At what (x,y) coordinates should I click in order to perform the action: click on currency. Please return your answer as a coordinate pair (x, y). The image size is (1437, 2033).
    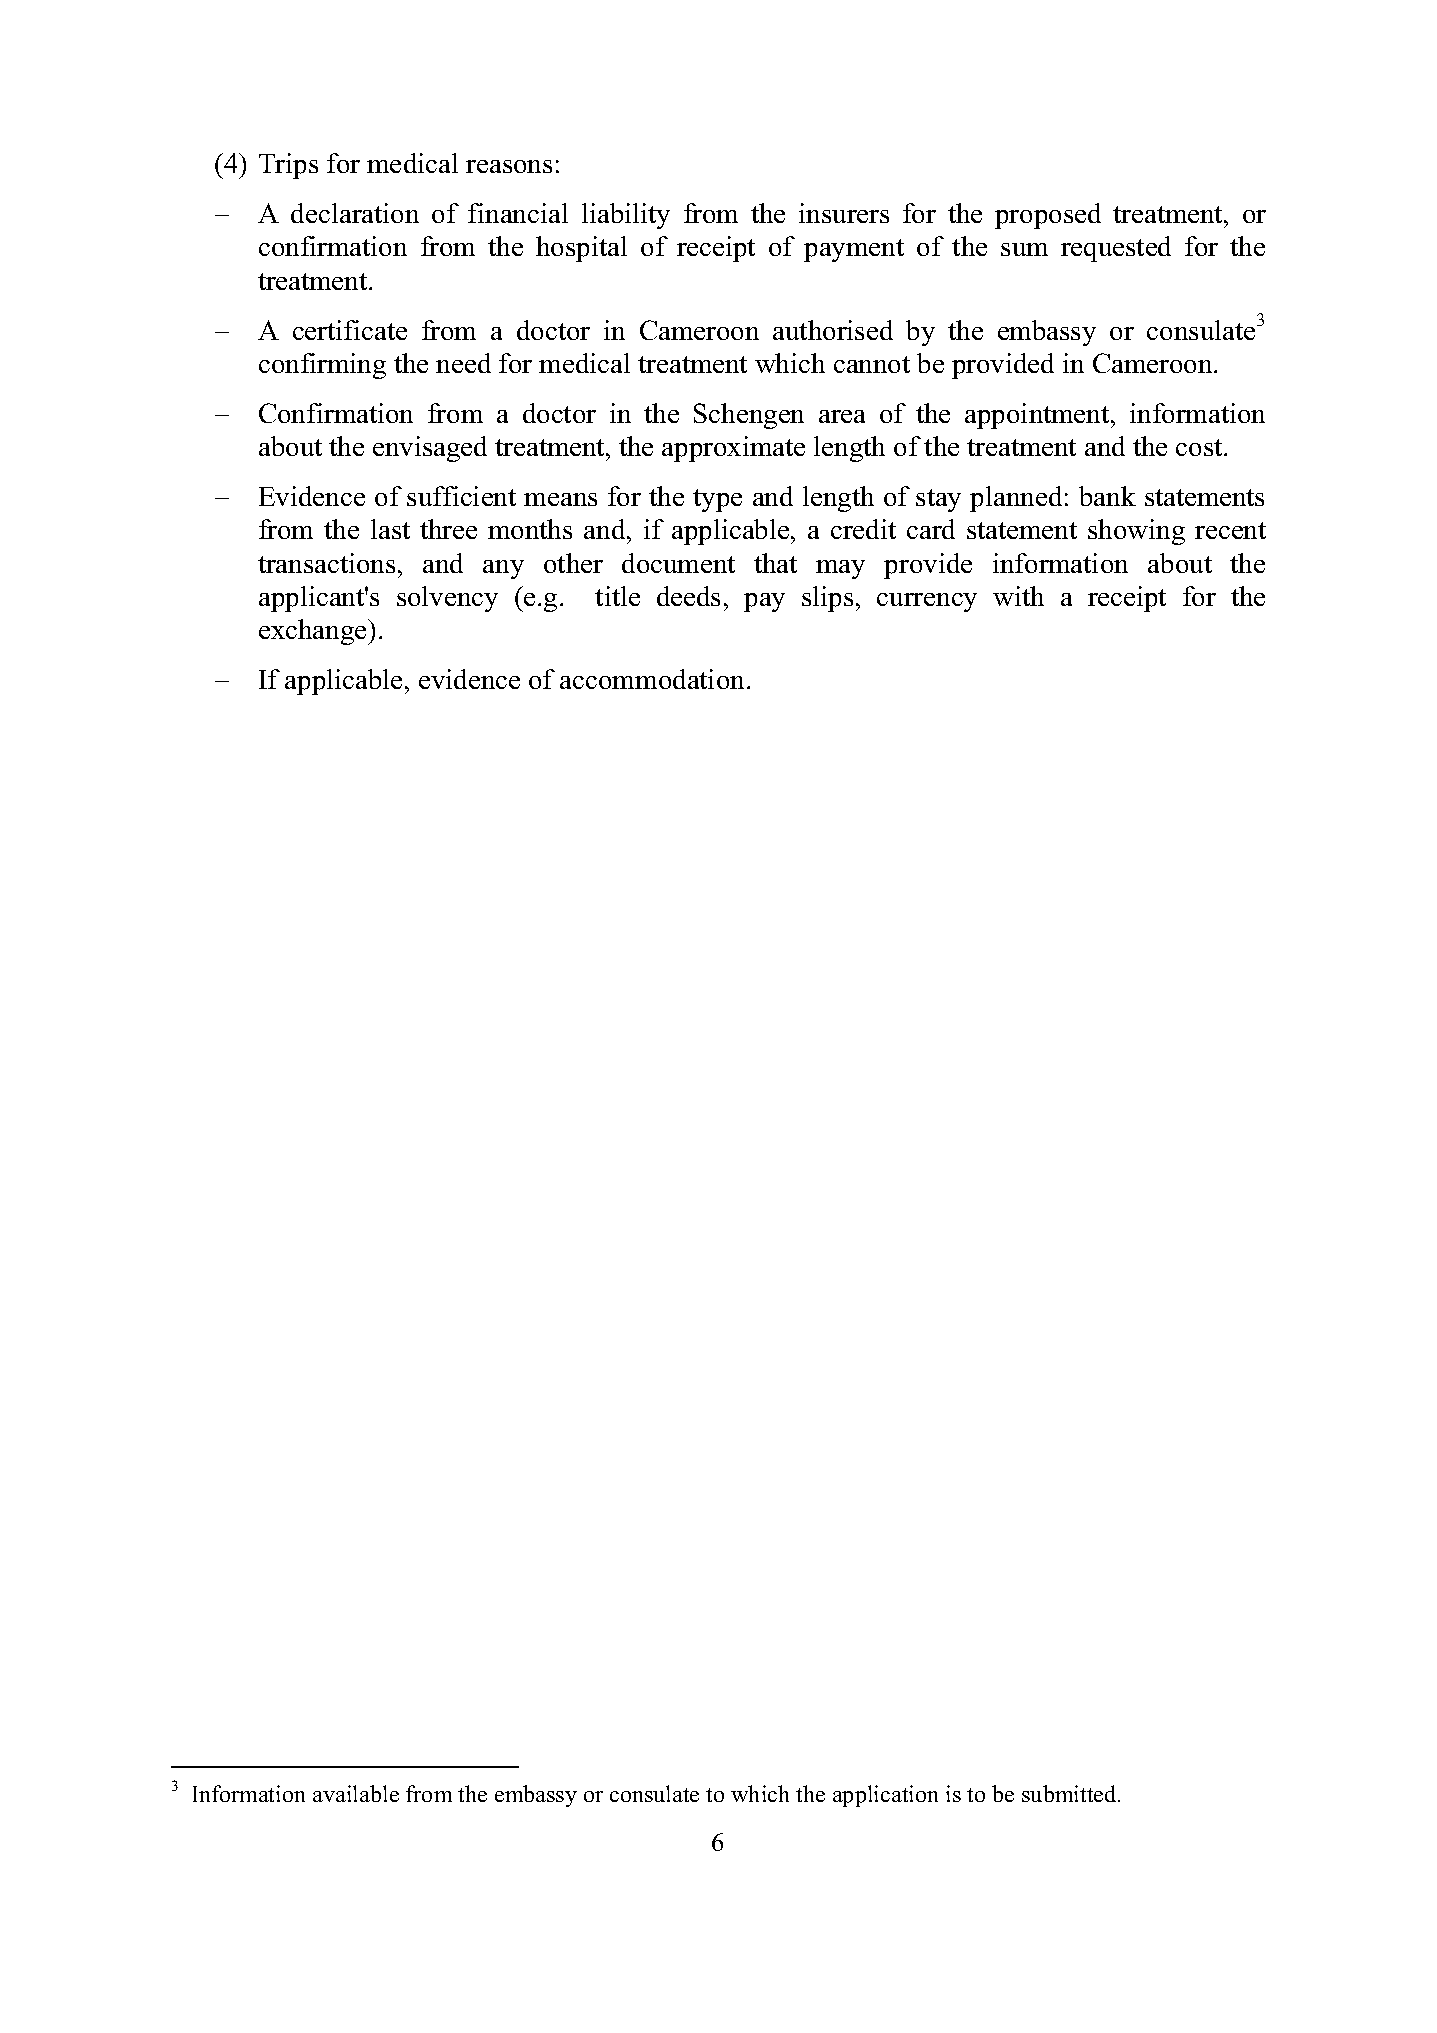
    Looking at the image, I should click on (927, 602).
